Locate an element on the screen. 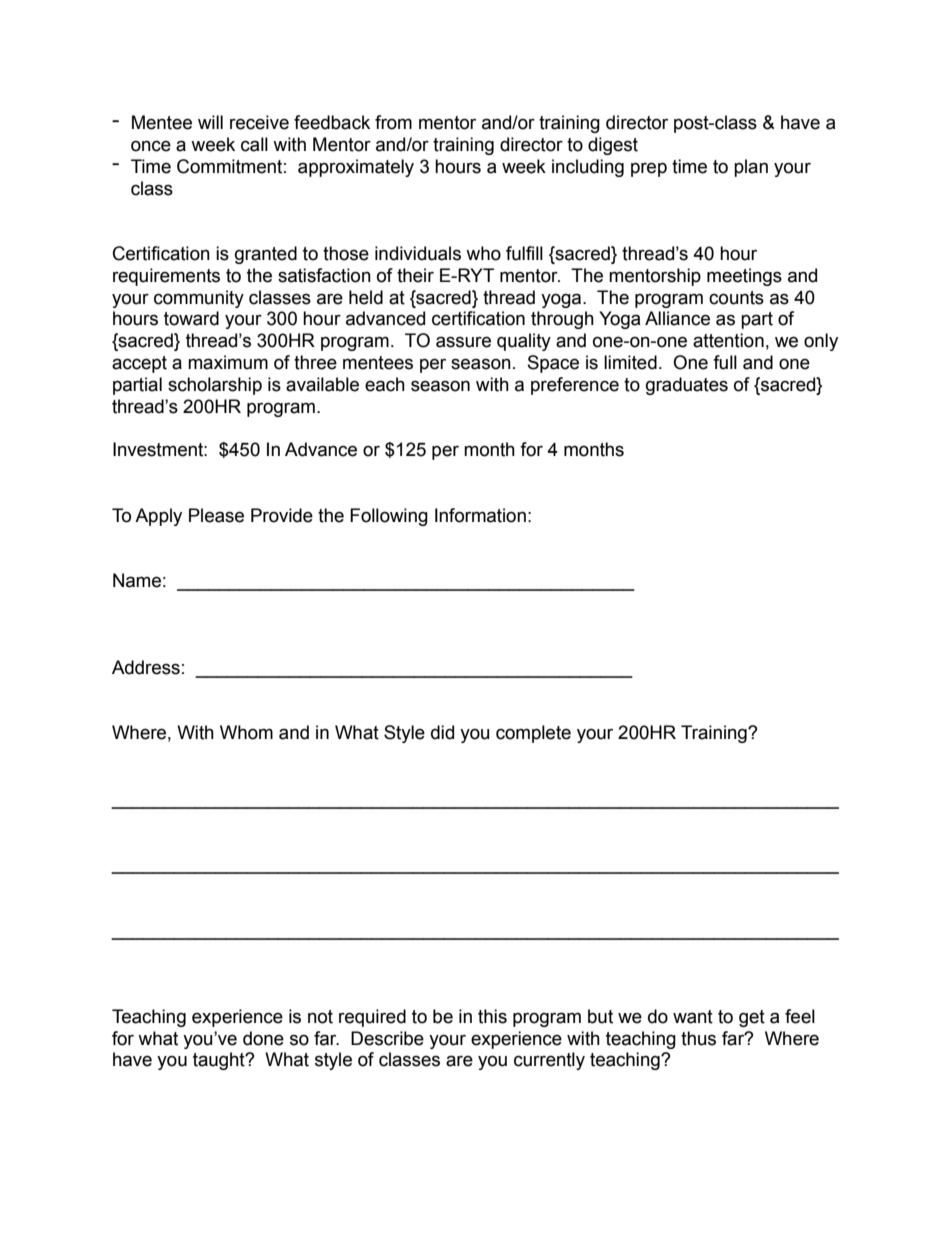  complete is located at coordinates (533, 734).
